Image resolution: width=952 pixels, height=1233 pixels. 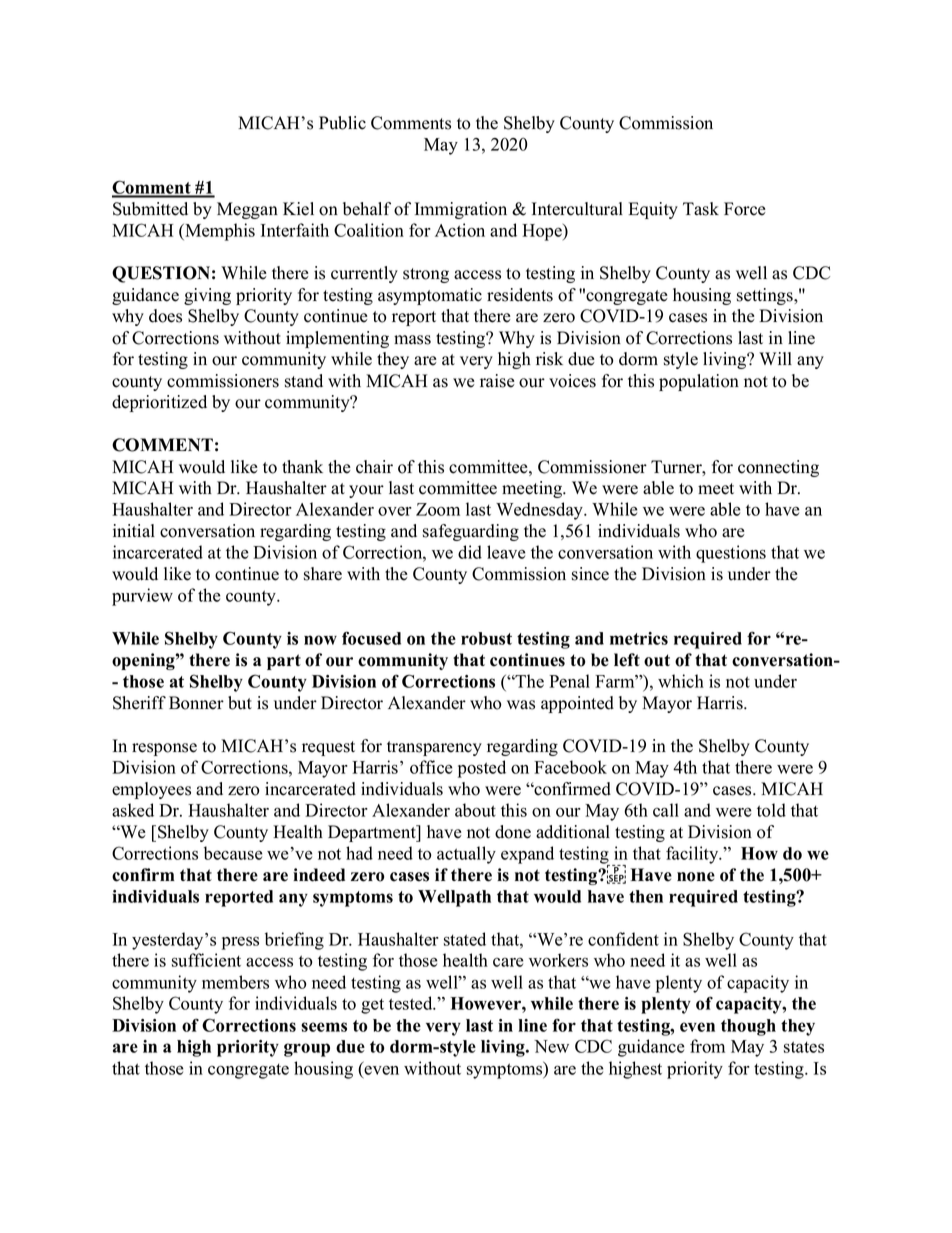 I want to click on Force, so click(x=745, y=209).
